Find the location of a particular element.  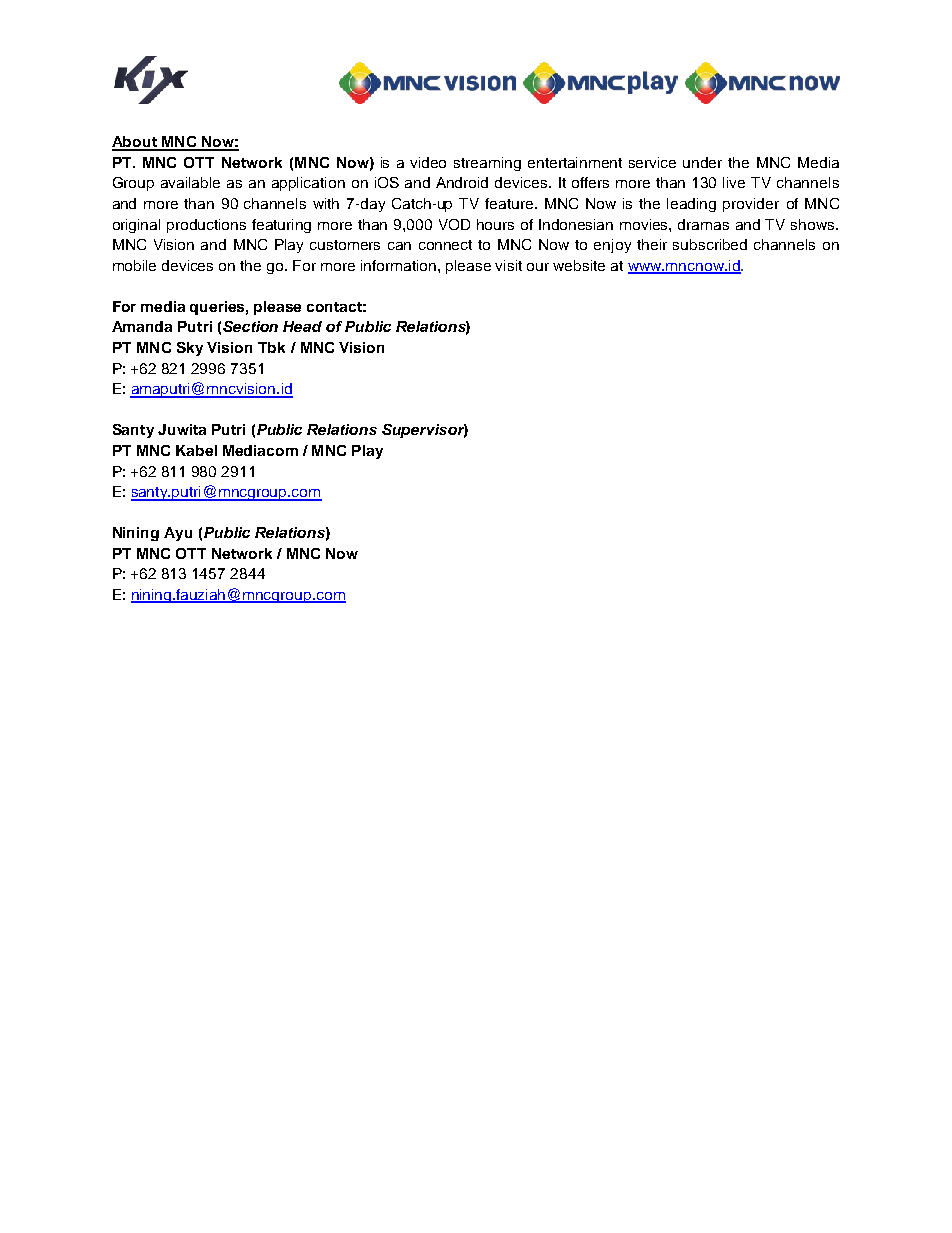

About is located at coordinates (135, 143).
